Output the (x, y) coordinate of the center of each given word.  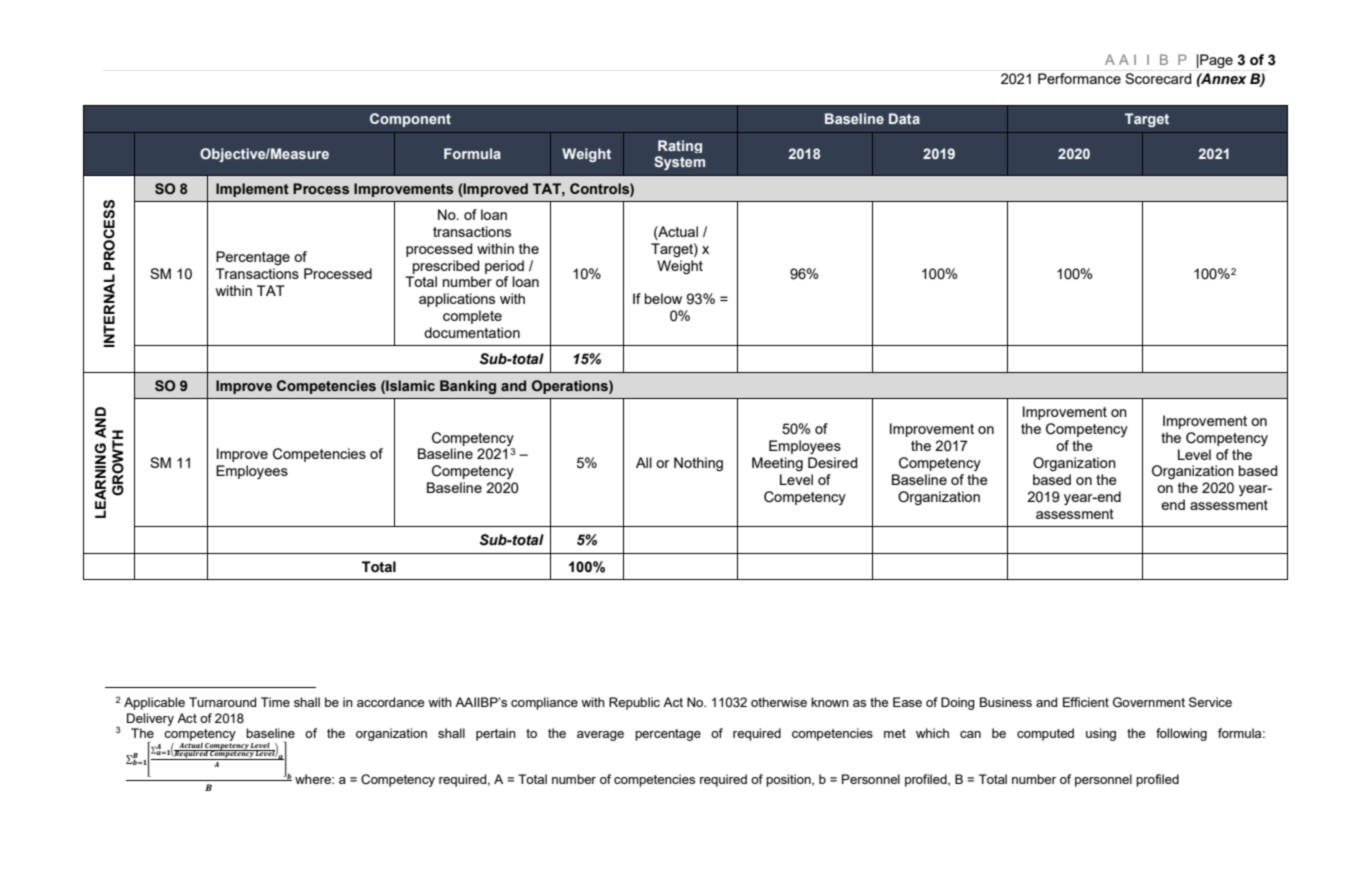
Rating (680, 146)
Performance (1079, 78)
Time (275, 702)
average (600, 736)
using (1101, 734)
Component (410, 120)
